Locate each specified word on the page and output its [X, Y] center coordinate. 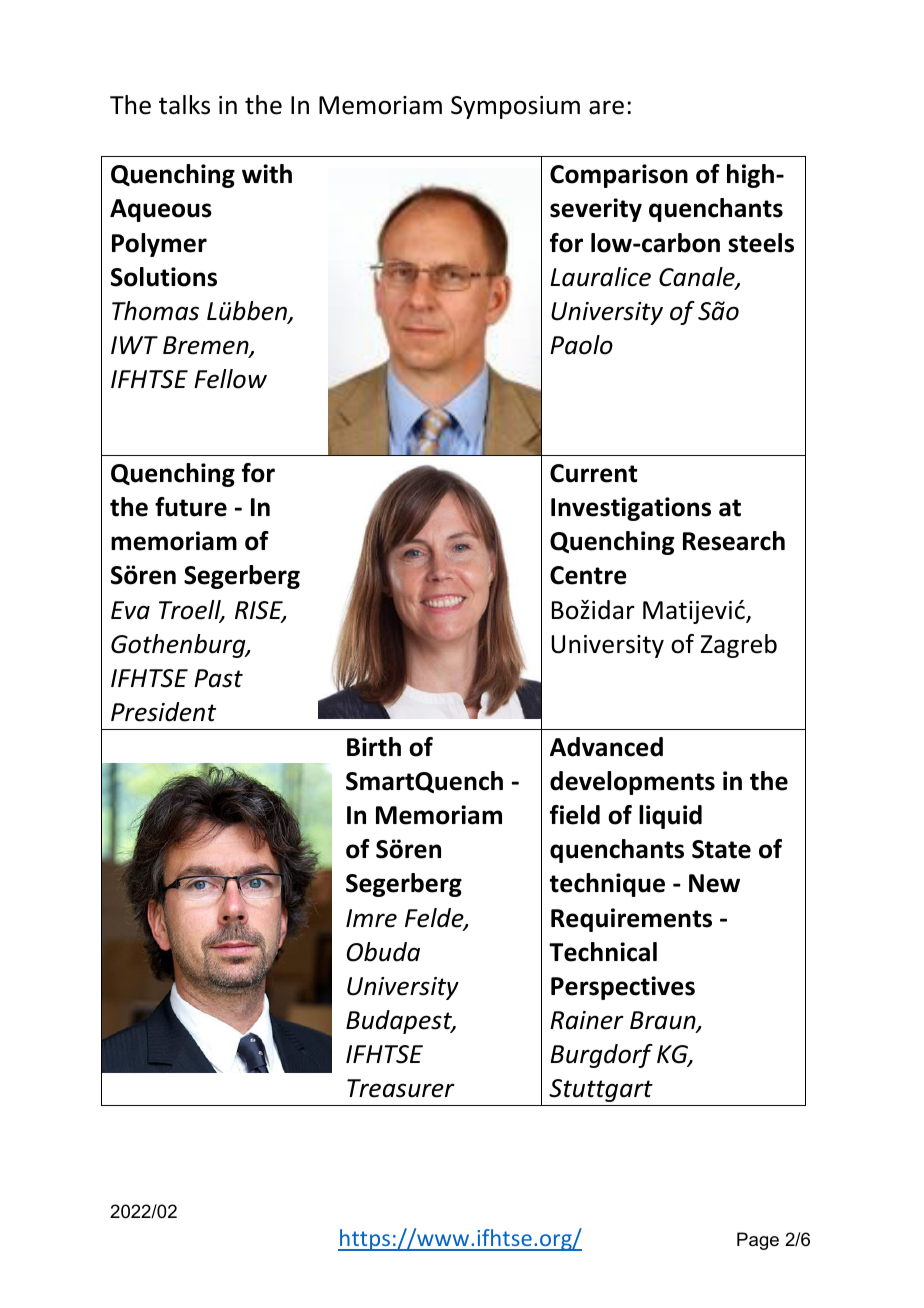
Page [758, 1241]
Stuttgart [601, 1090]
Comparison [619, 176]
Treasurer [401, 1088]
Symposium [515, 107]
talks [184, 105]
